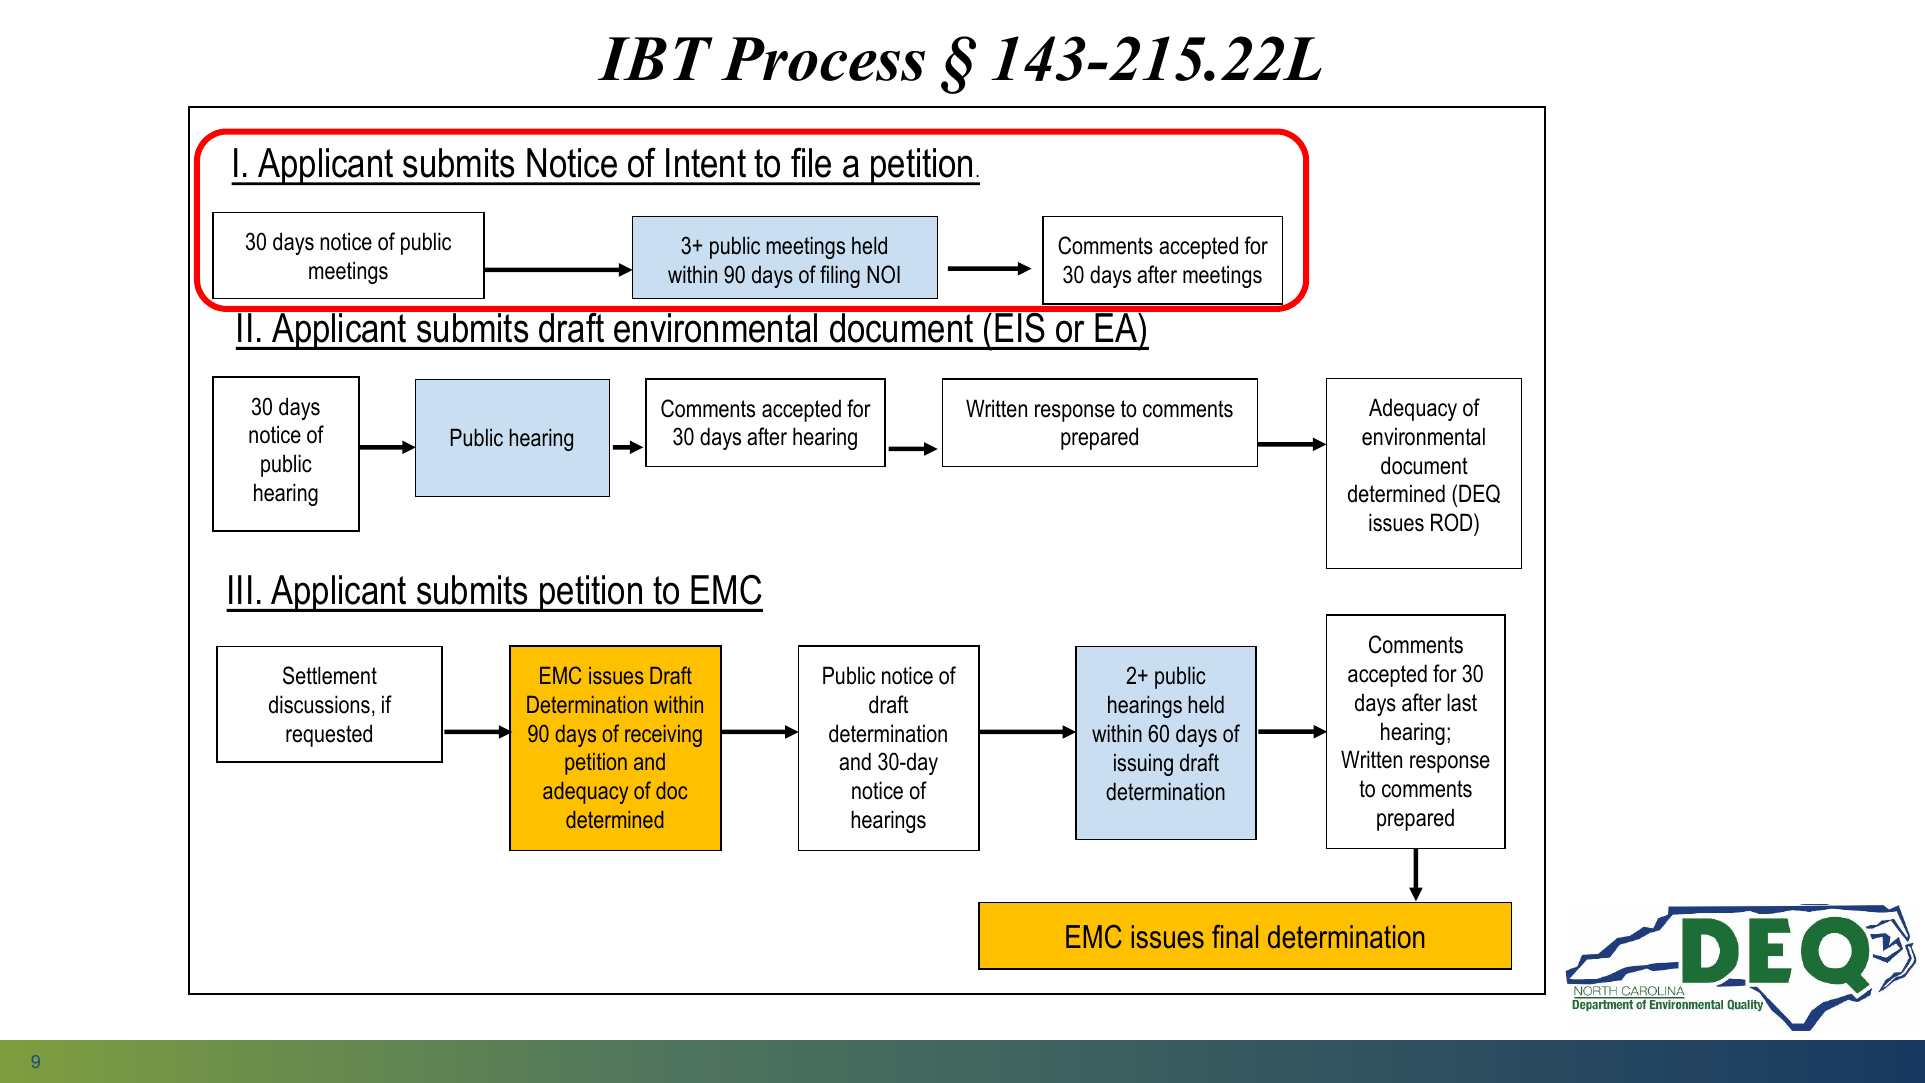 This page has width=1925, height=1083. What do you see at coordinates (706, 163) in the page?
I see `Intent` at bounding box center [706, 163].
